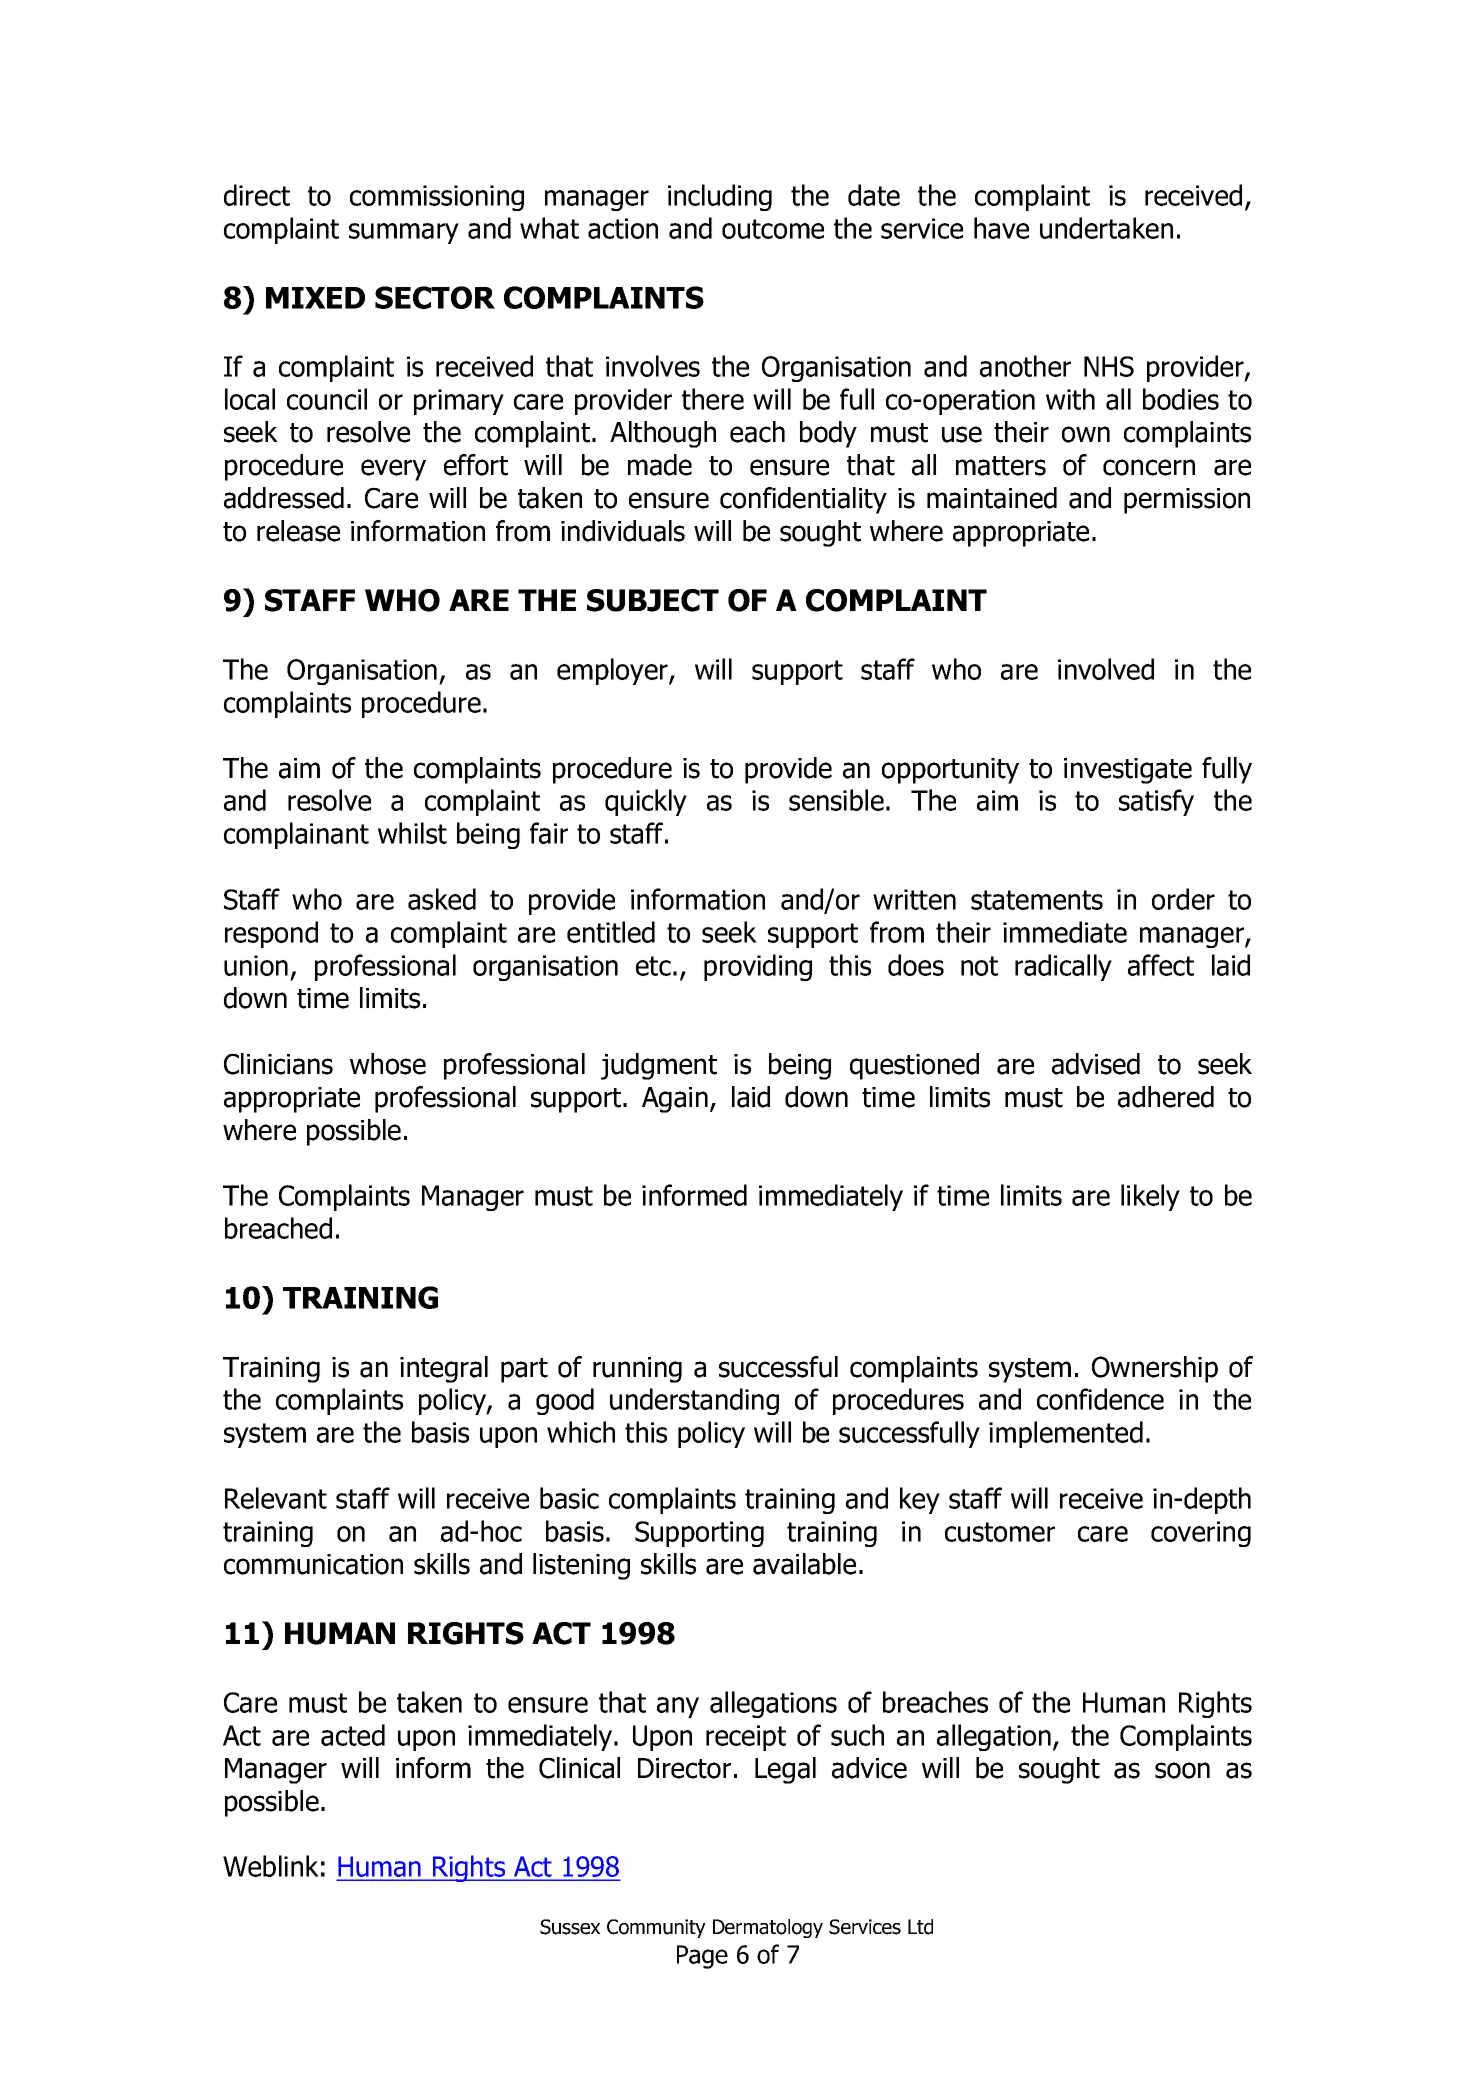  I want to click on investigate, so click(1128, 771).
